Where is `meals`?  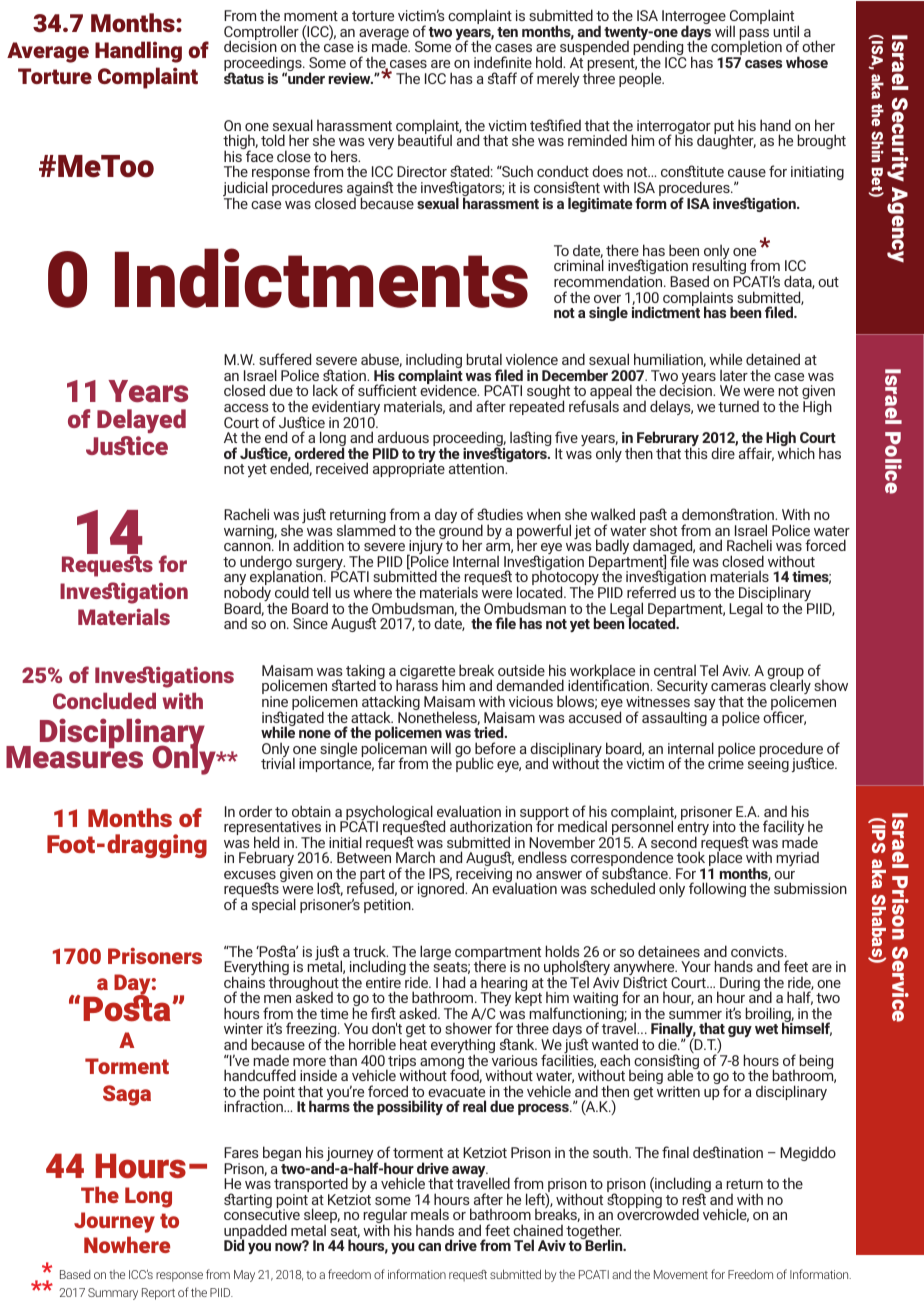
meals is located at coordinates (430, 1214).
